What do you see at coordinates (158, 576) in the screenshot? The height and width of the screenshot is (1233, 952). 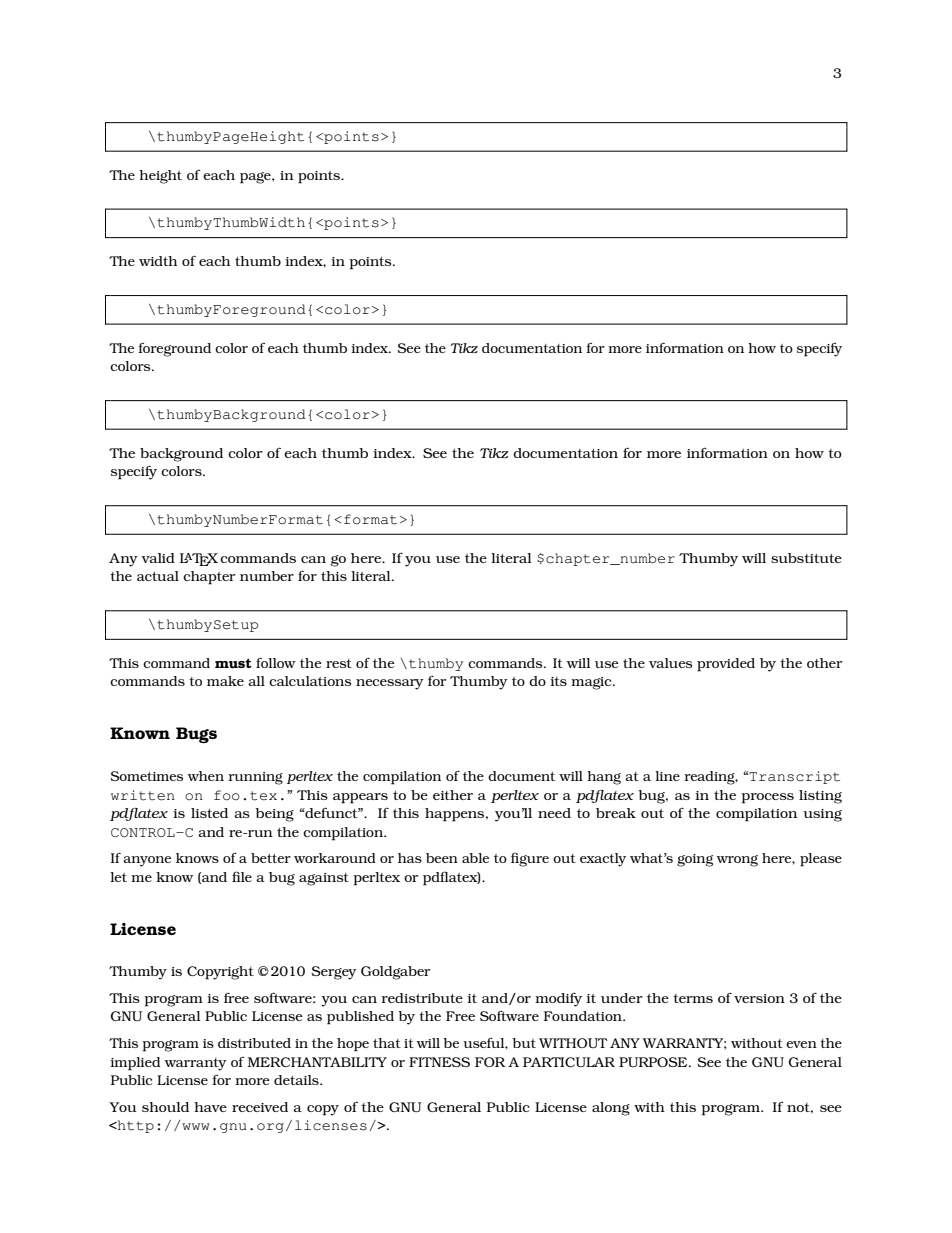 I see `actual` at bounding box center [158, 576].
